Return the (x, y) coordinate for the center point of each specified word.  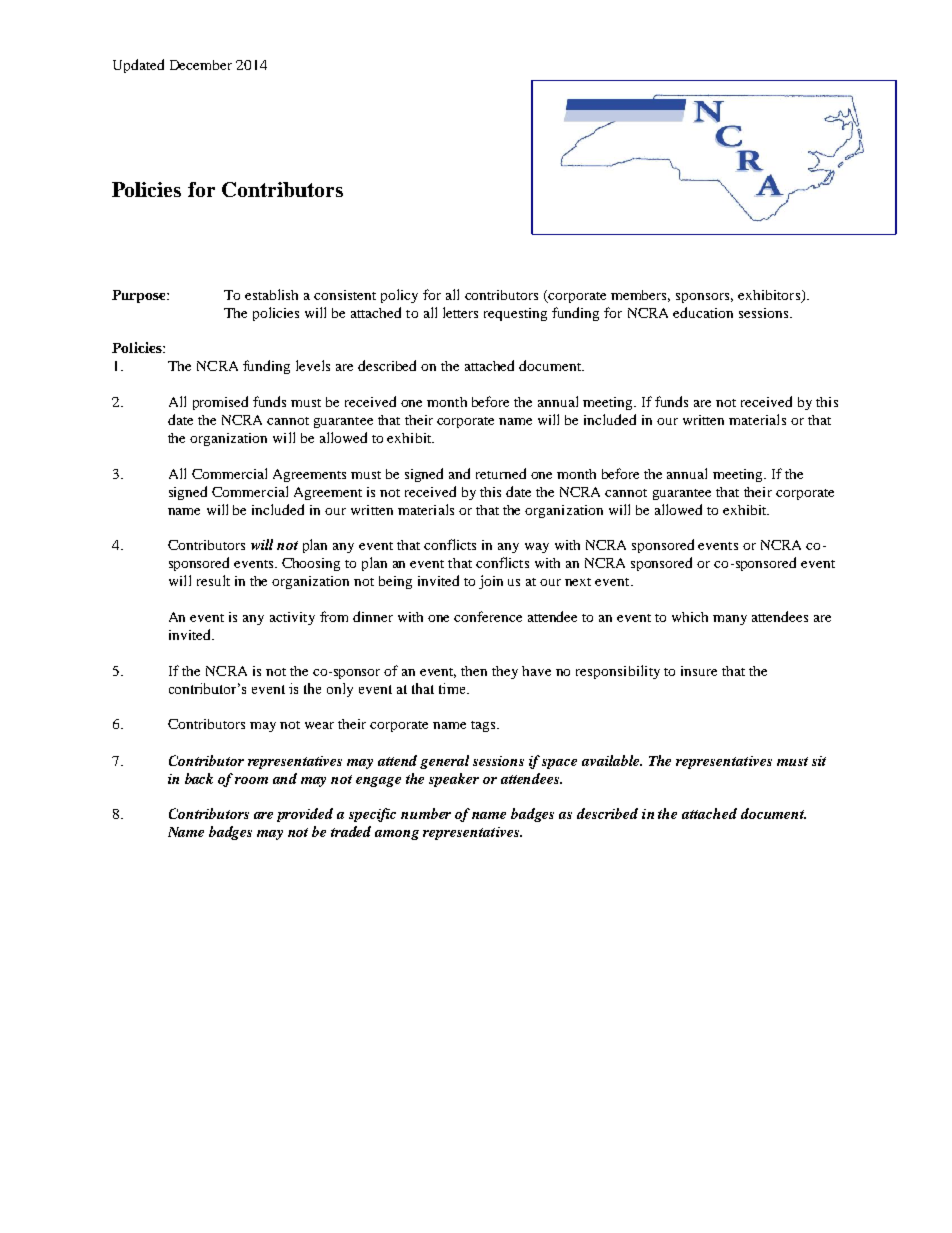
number (426, 813)
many (730, 620)
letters (460, 312)
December (201, 65)
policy (399, 296)
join (491, 582)
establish (271, 294)
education (703, 312)
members (640, 296)
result (213, 580)
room (251, 780)
